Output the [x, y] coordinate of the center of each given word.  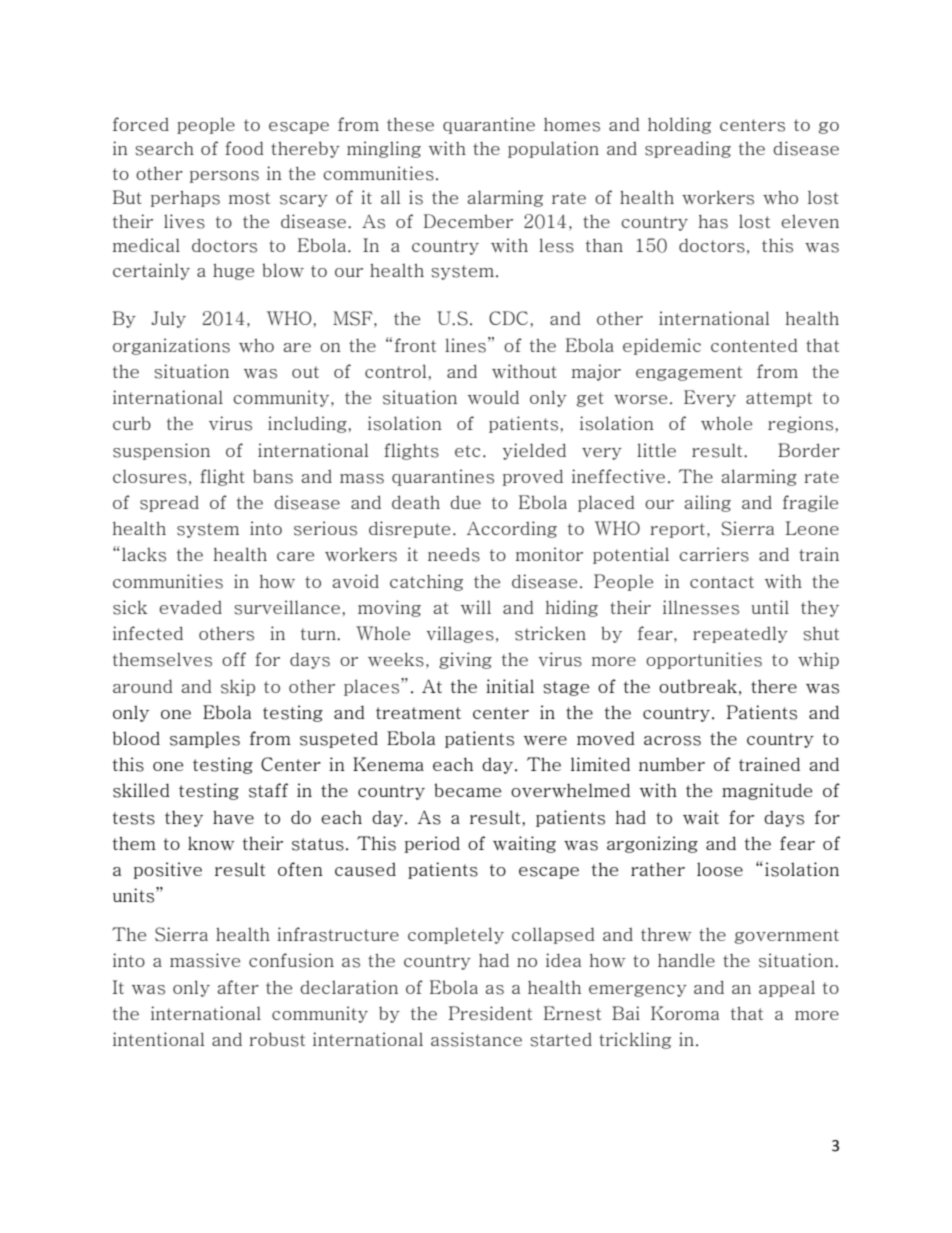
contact [722, 582]
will [476, 607]
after [238, 987]
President [490, 1013]
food [244, 148]
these [410, 125]
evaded [190, 607]
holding [679, 125]
